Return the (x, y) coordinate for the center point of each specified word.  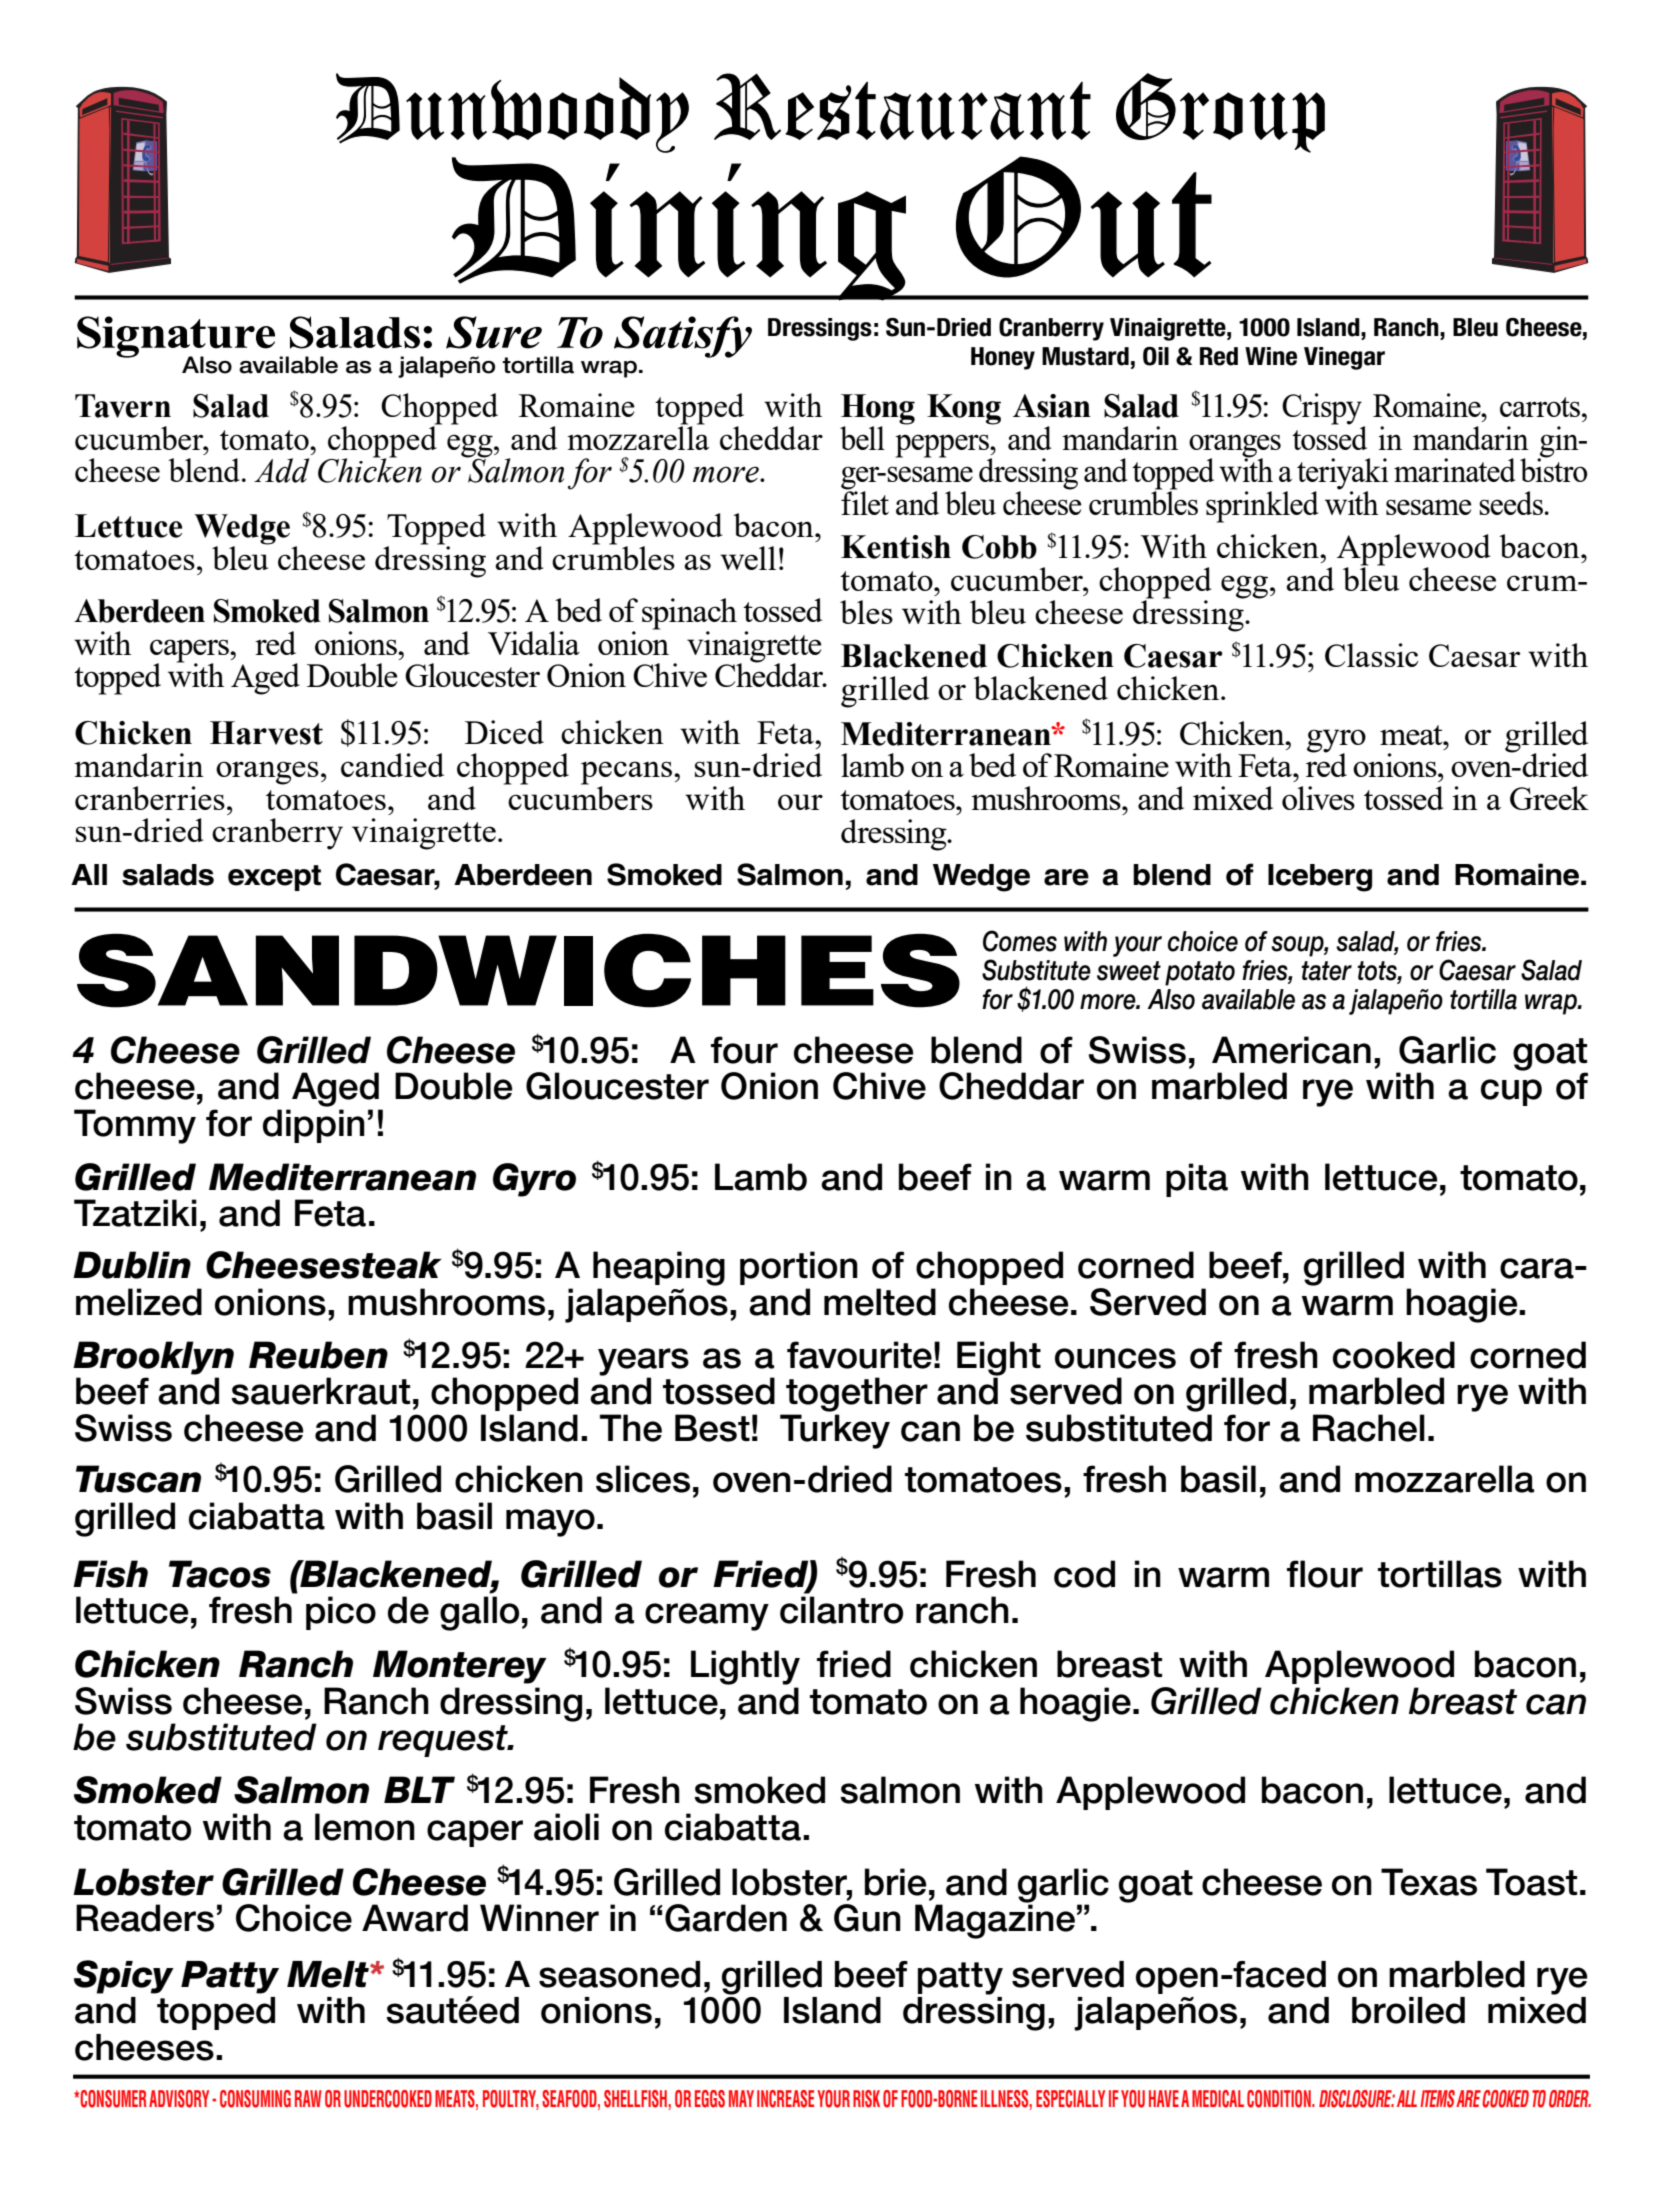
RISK (866, 2099)
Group (1220, 113)
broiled (1408, 2010)
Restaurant (902, 106)
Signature (176, 338)
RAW (308, 2098)
